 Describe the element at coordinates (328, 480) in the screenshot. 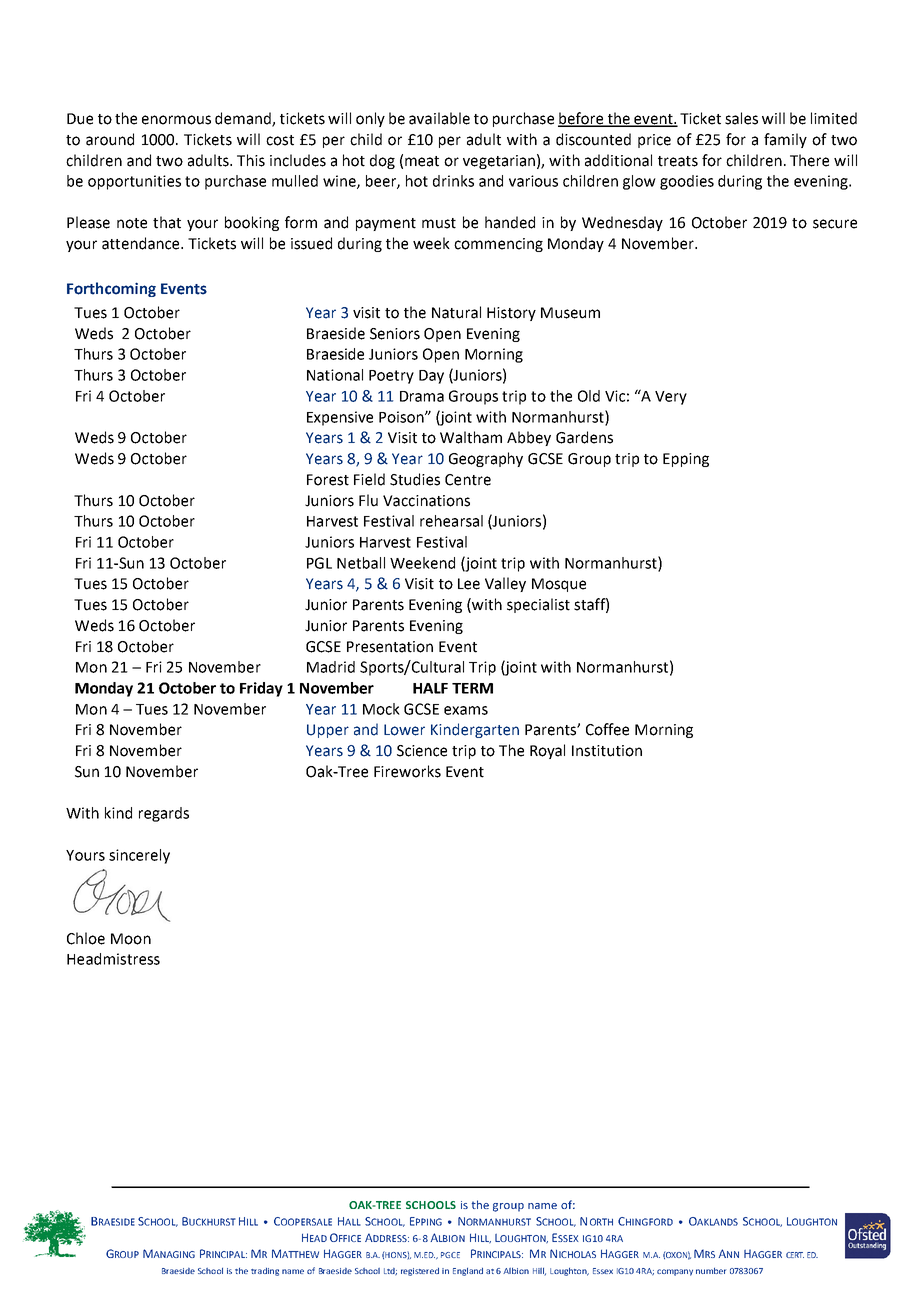

I see `Forest` at that location.
